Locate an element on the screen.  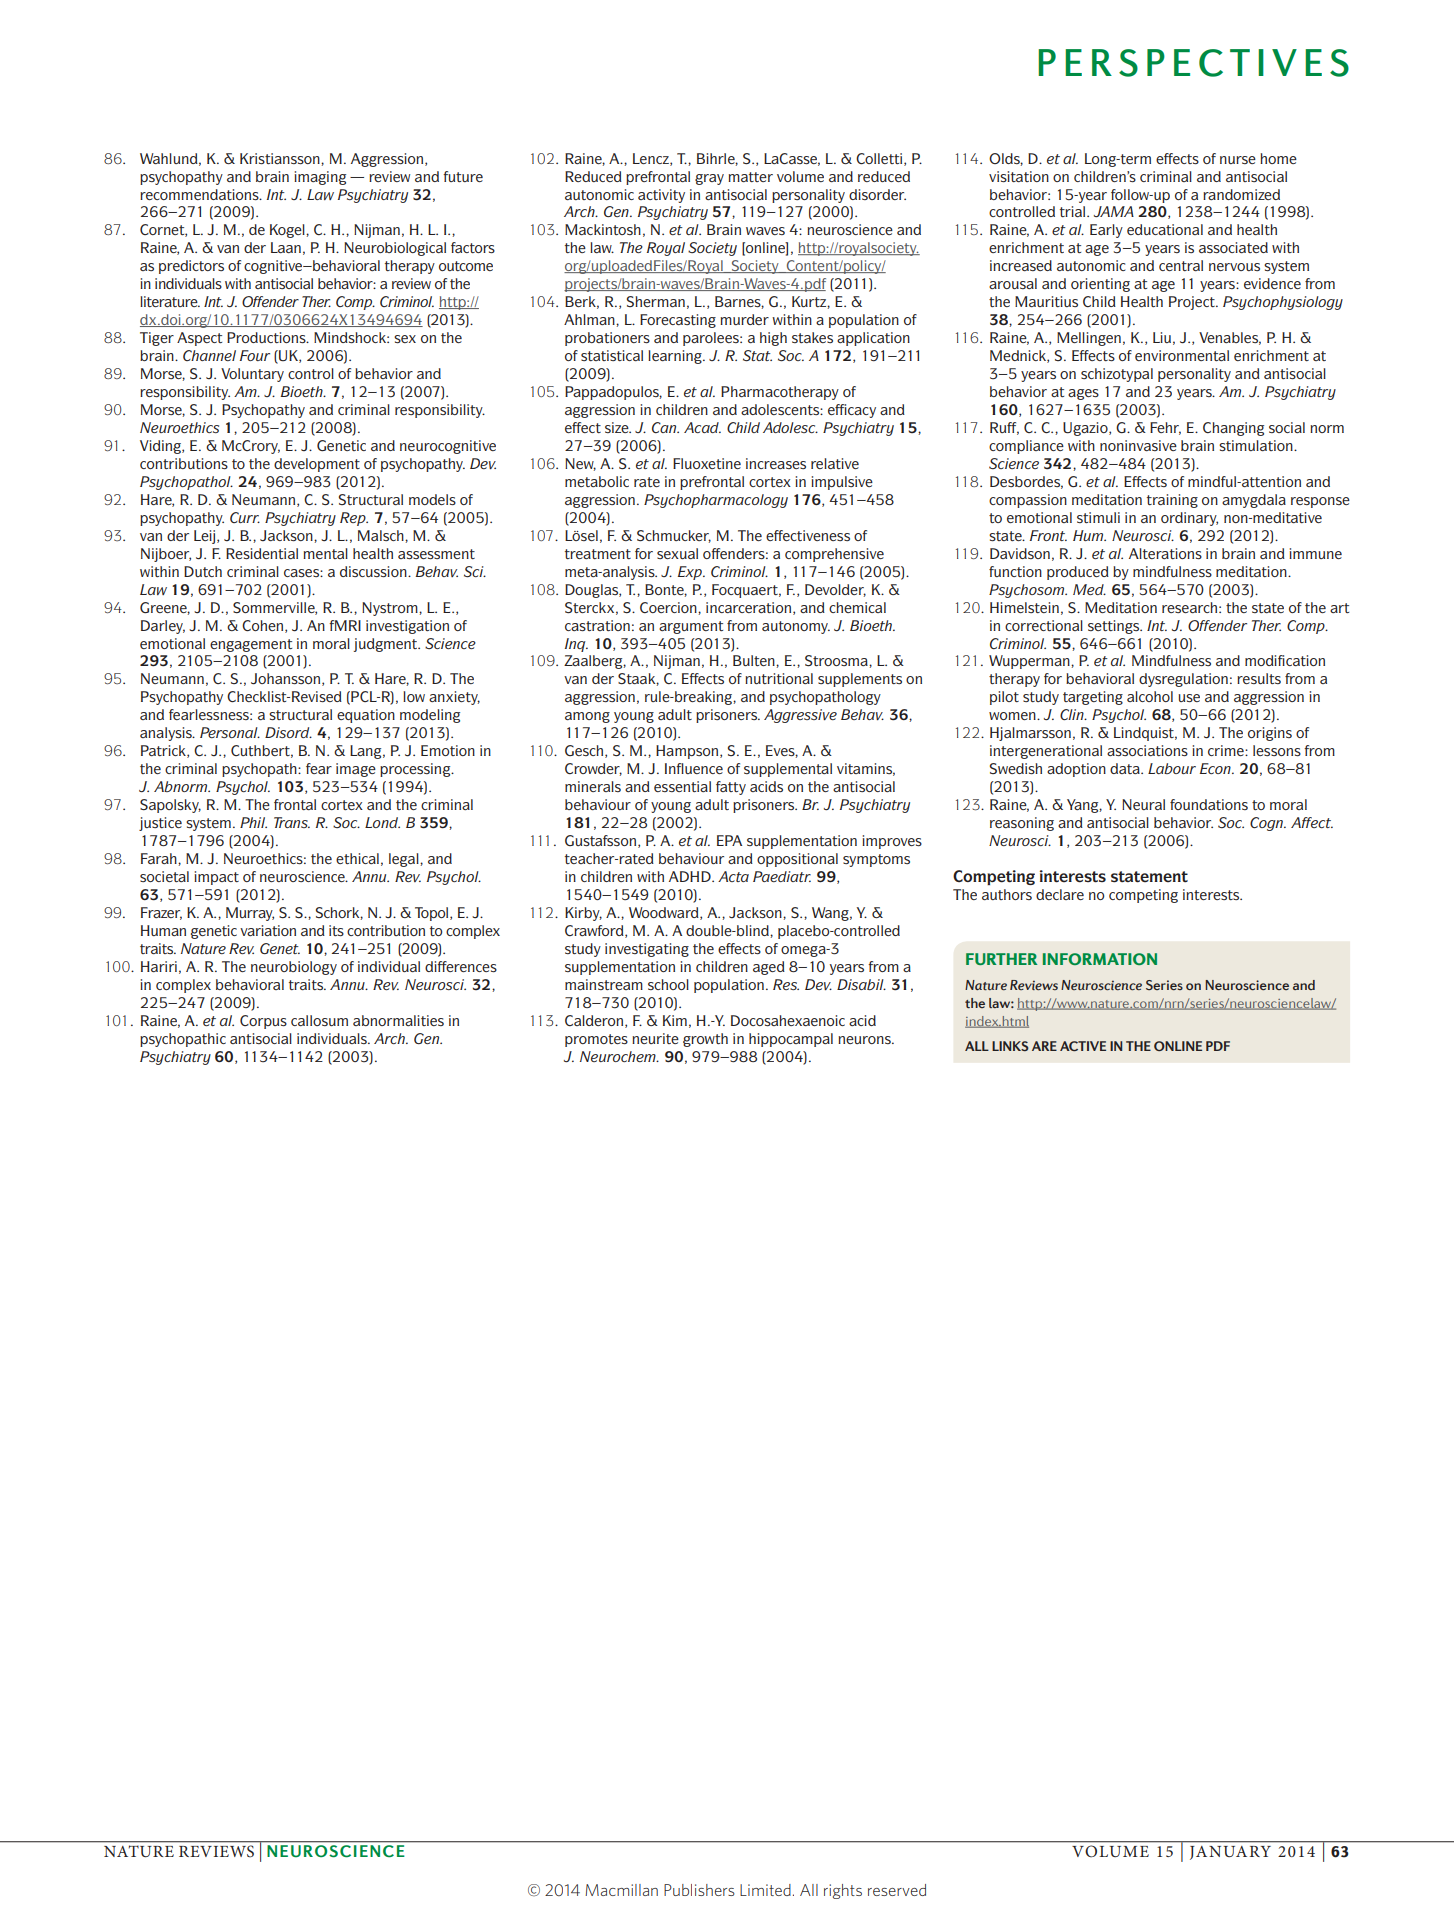
Exp is located at coordinates (691, 573).
